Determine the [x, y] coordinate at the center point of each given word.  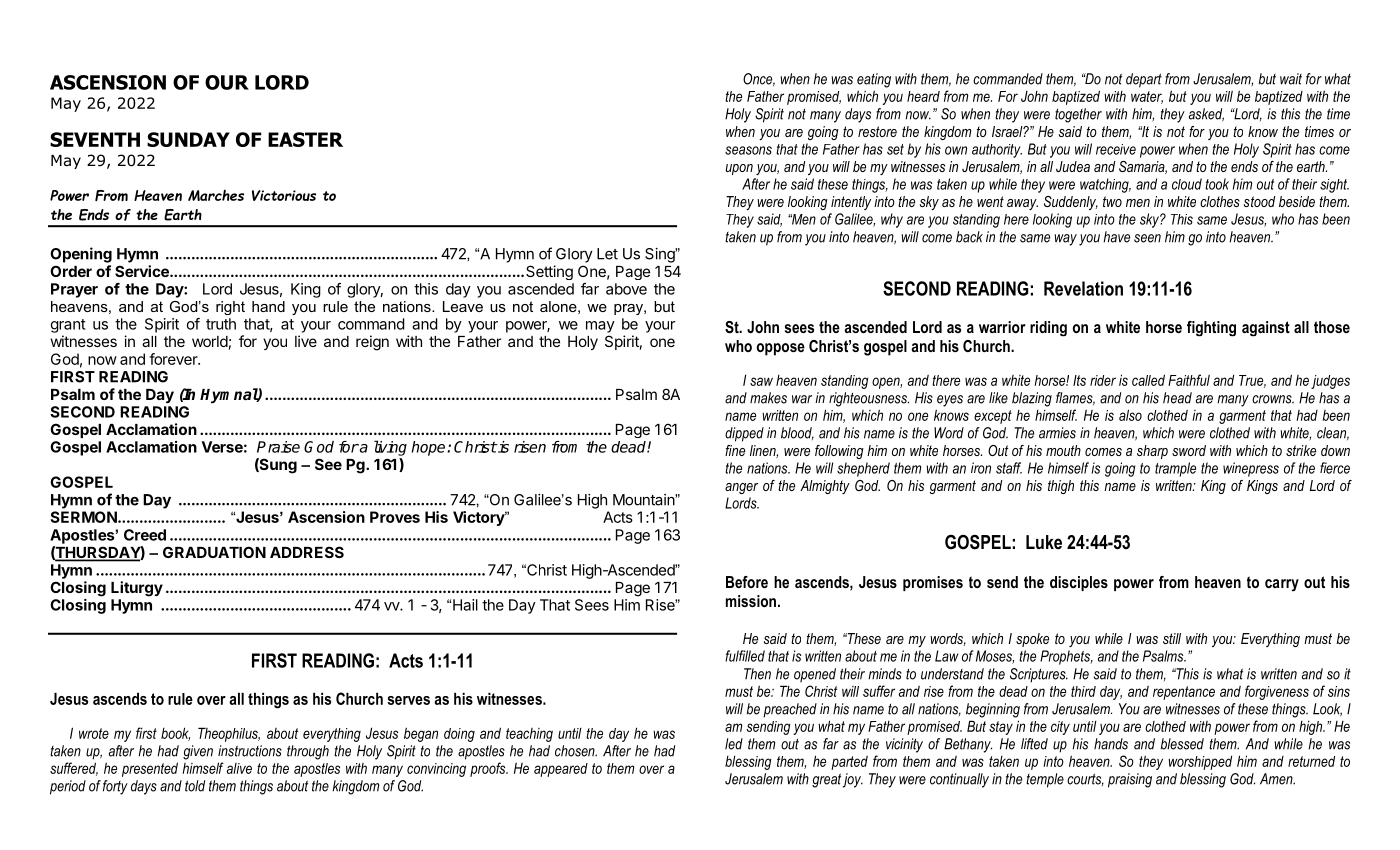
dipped [744, 434]
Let [607, 254]
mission [751, 601]
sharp [1152, 452]
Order [71, 271]
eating [874, 80]
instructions [250, 751]
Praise [278, 447]
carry [1282, 585]
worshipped [1200, 763]
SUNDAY [188, 139]
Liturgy [137, 589]
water [1147, 97]
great [826, 780]
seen [1147, 238]
